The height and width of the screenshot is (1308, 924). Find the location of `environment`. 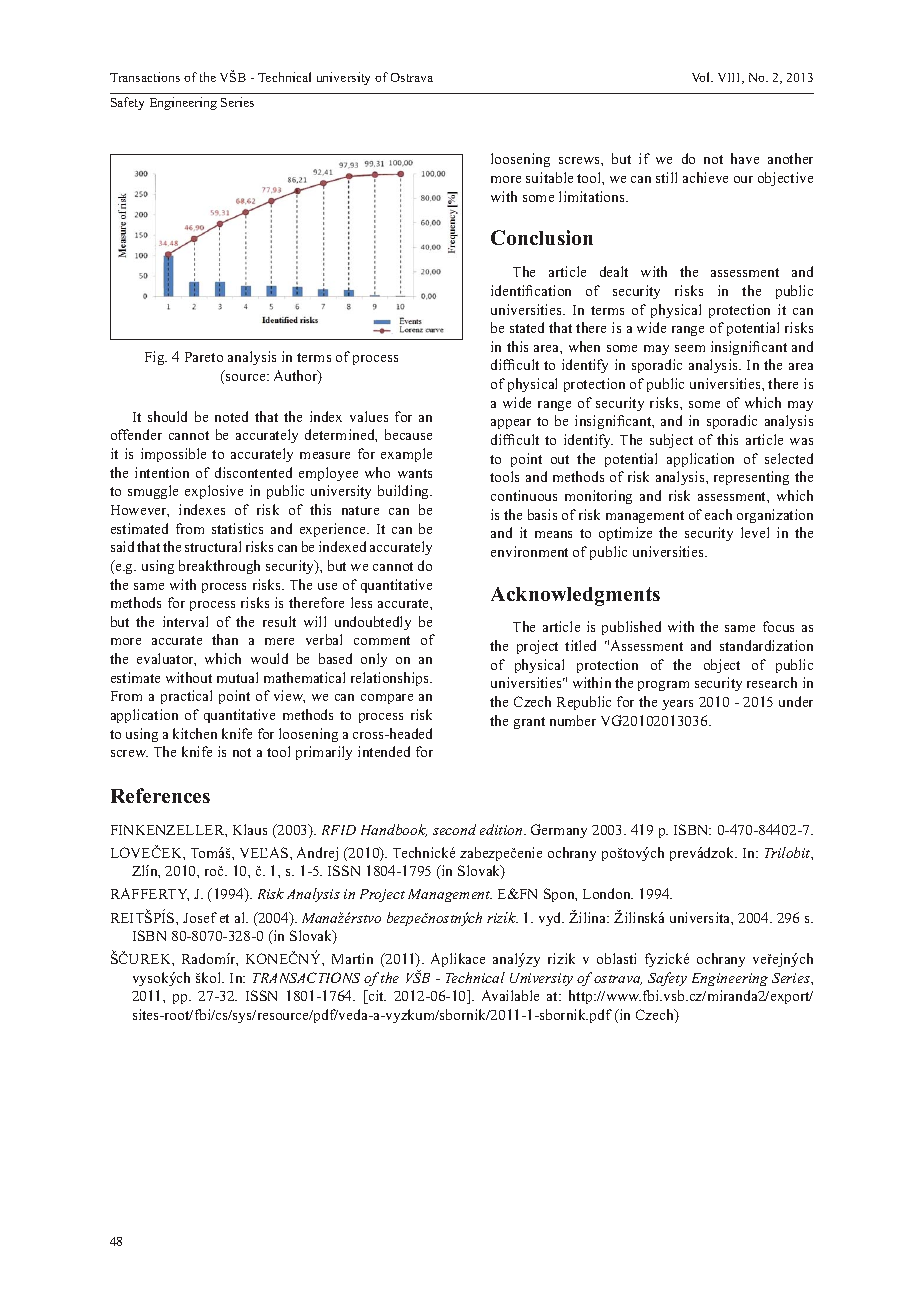

environment is located at coordinates (529, 551).
